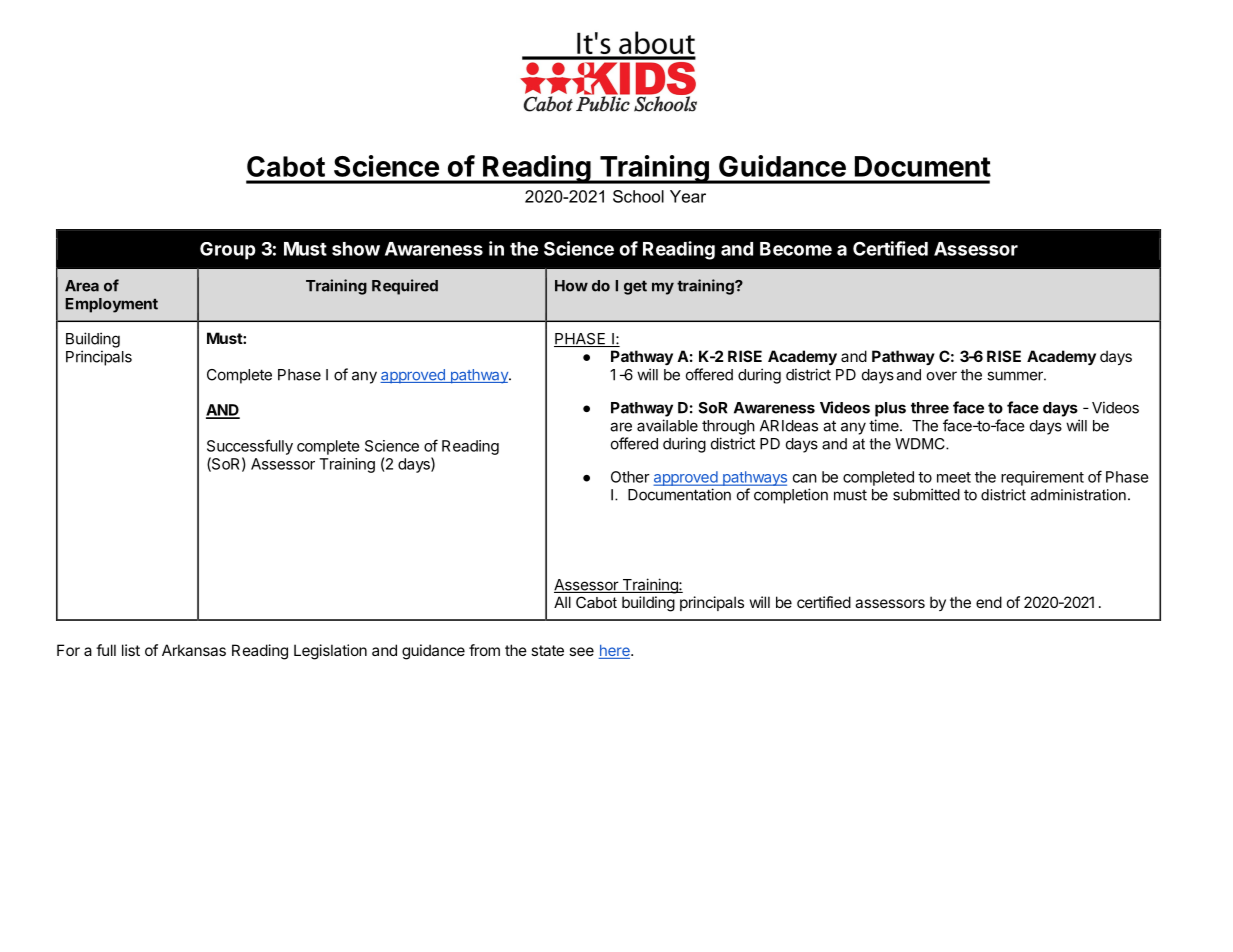 The width and height of the image is (1233, 952). I want to click on end, so click(989, 602).
